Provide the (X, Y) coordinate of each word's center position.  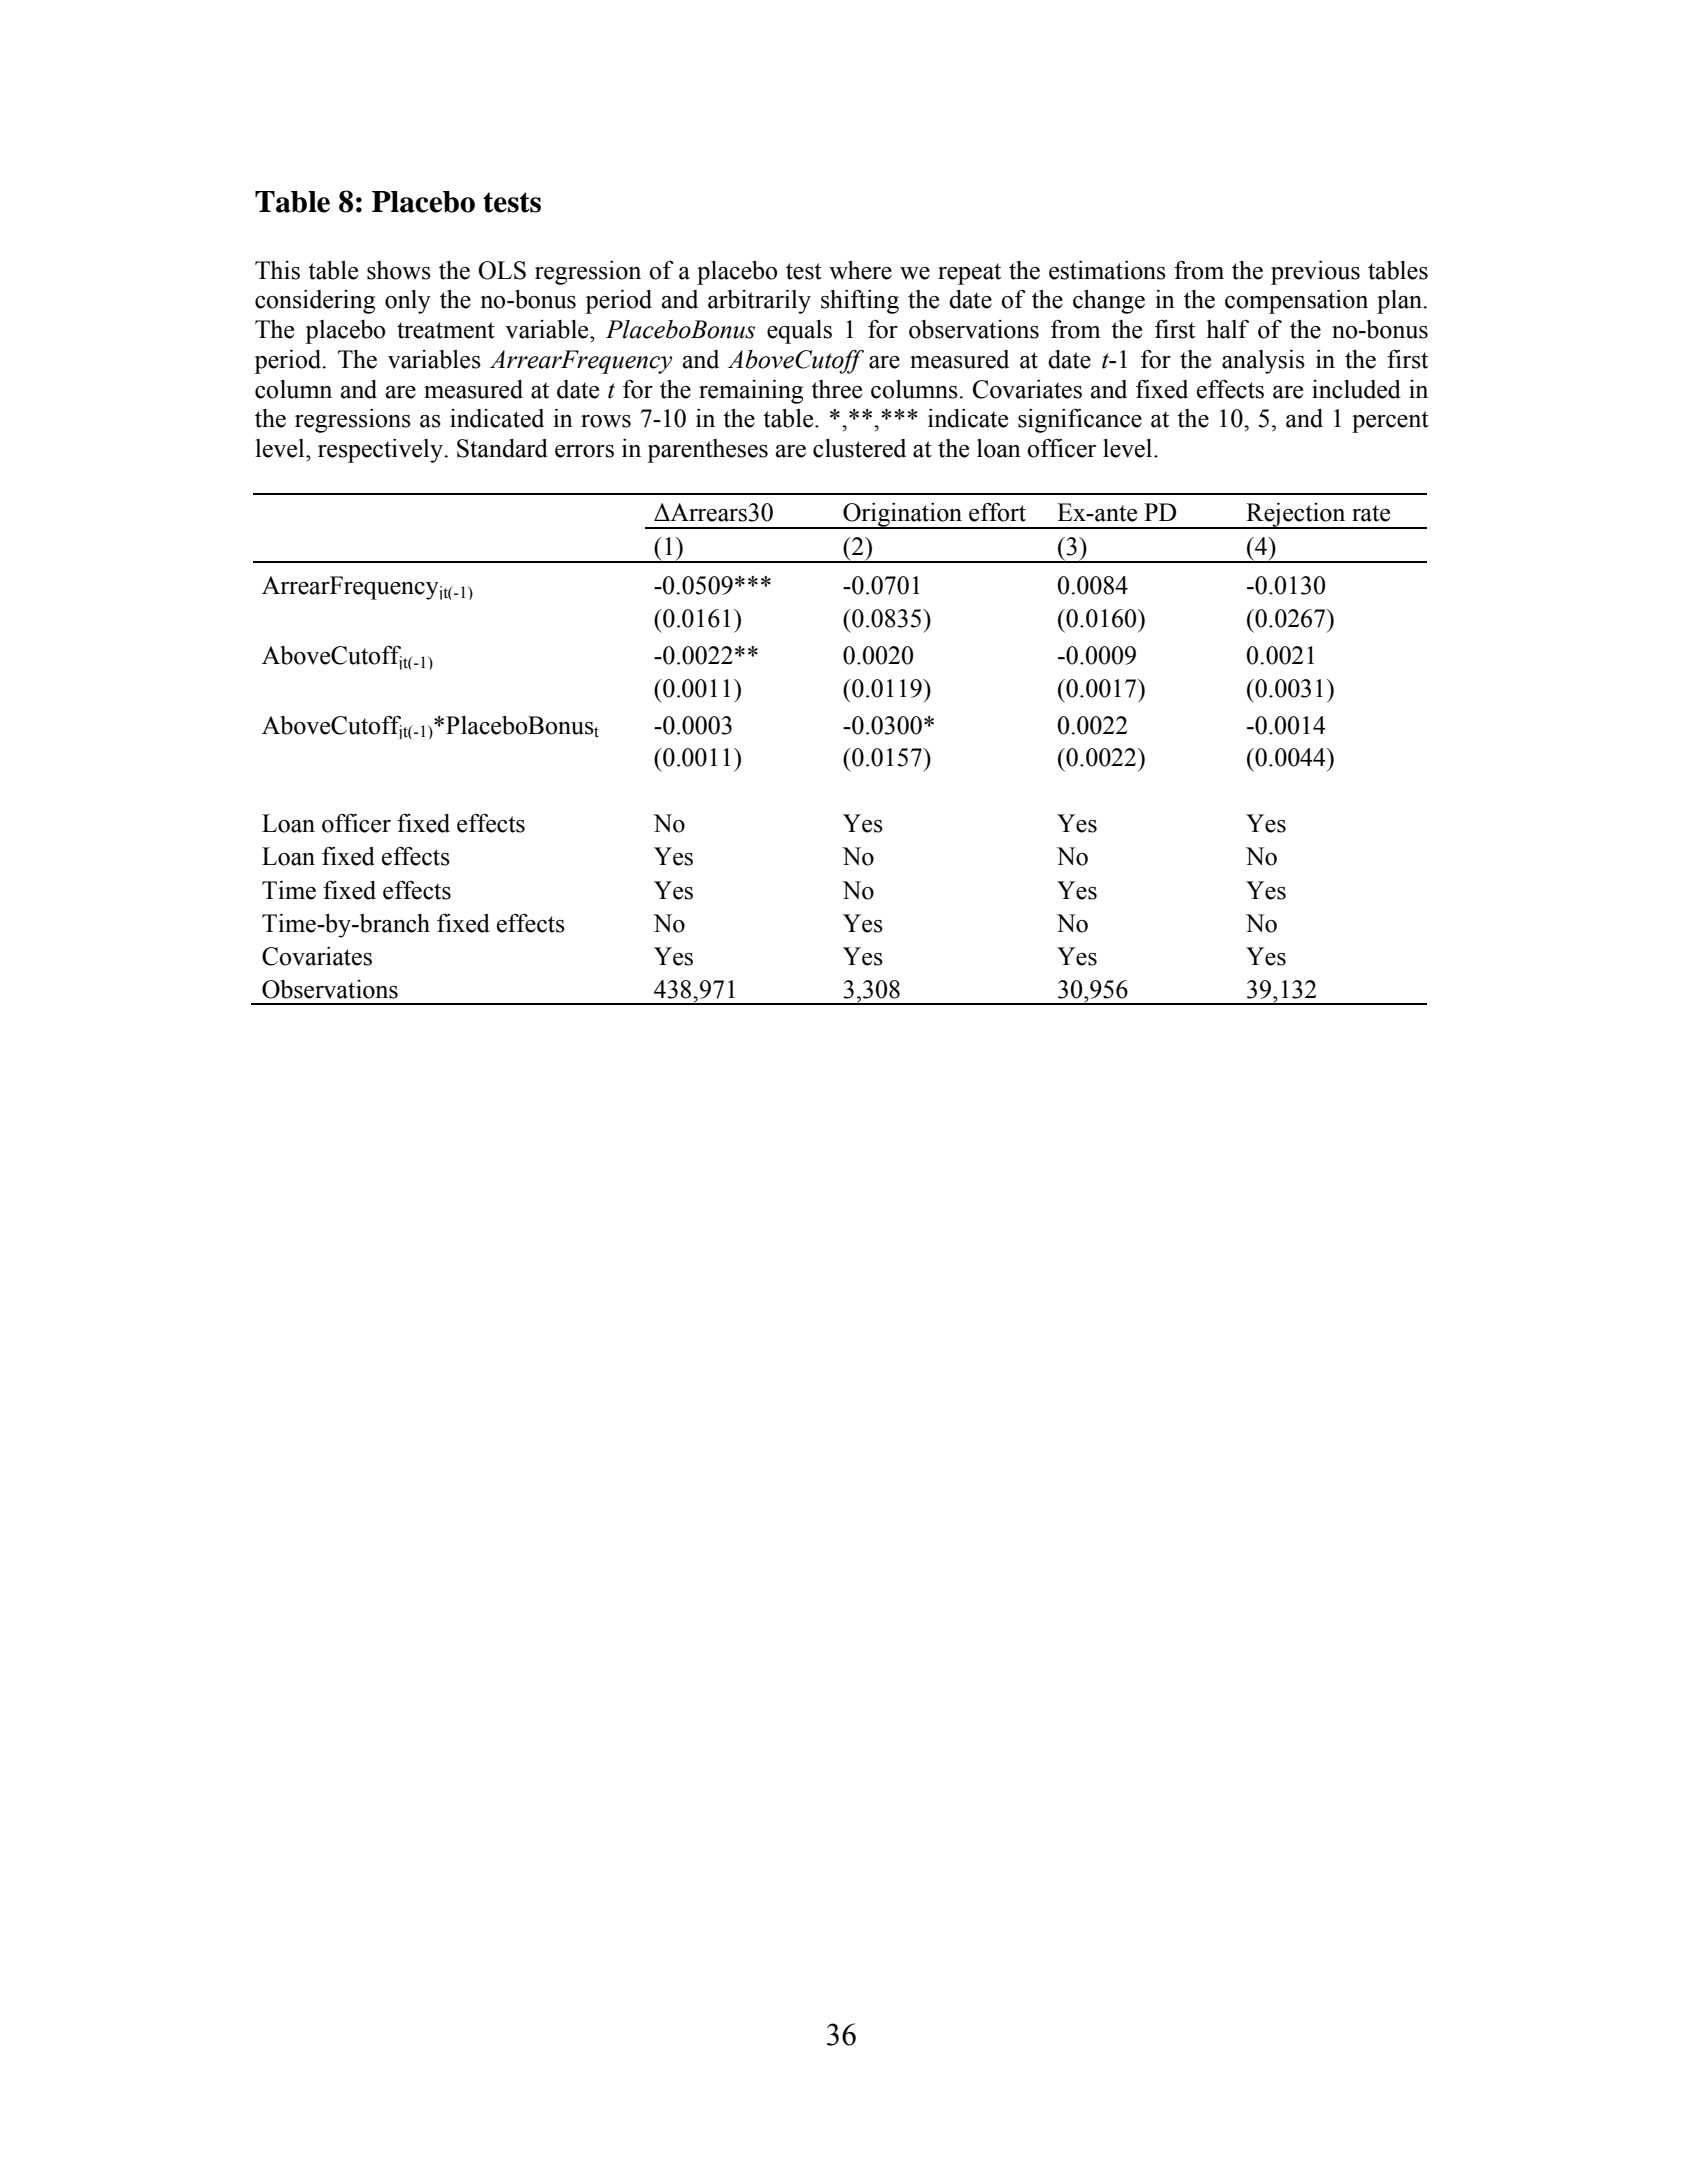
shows (399, 270)
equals (799, 332)
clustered (859, 448)
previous (1315, 273)
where (860, 270)
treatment (446, 330)
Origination (903, 516)
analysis (1263, 362)
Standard (502, 448)
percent (1390, 422)
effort (997, 512)
